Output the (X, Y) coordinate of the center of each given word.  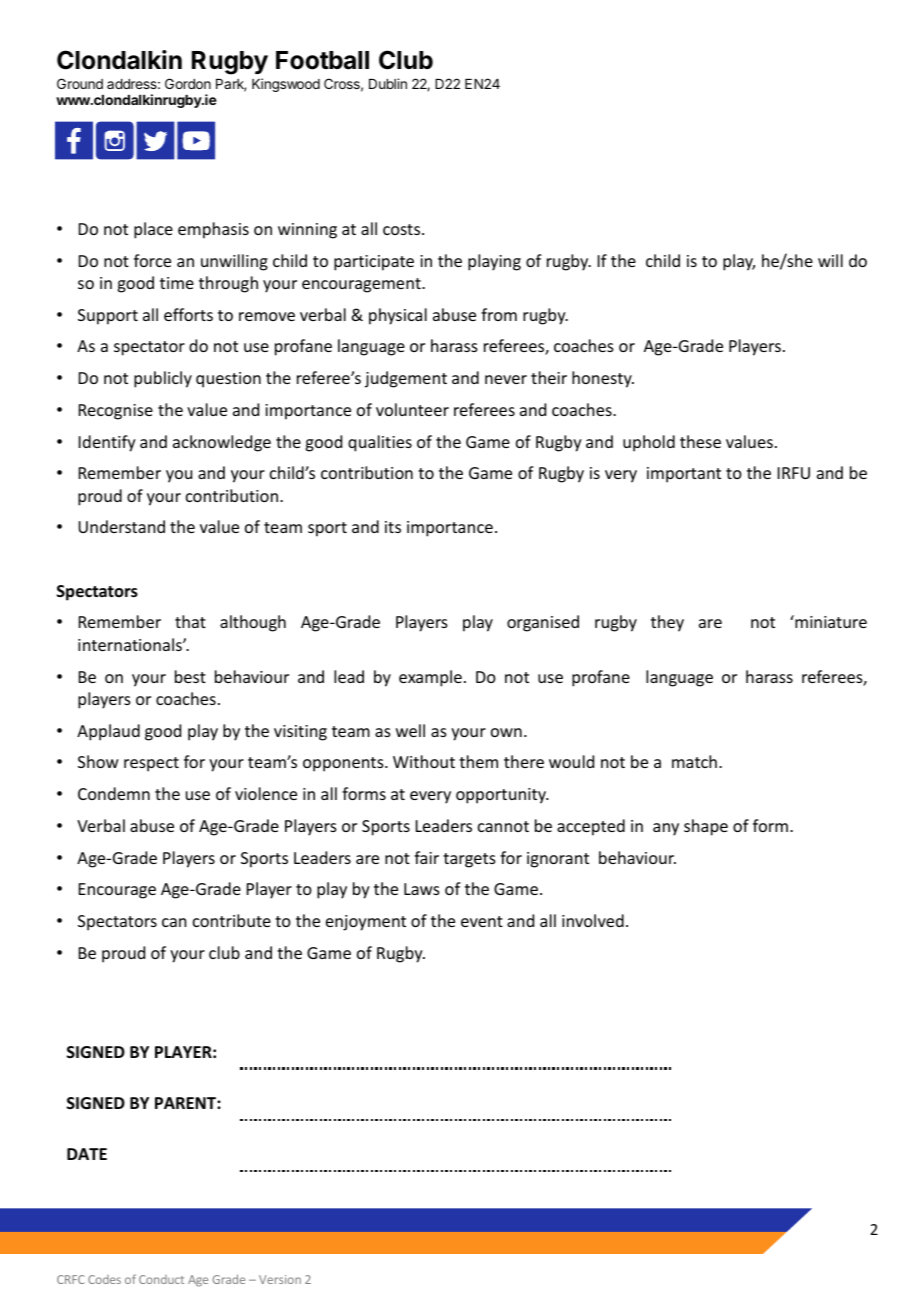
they (667, 623)
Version (280, 1279)
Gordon (188, 83)
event (482, 921)
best (190, 676)
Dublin (388, 83)
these (700, 441)
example (430, 678)
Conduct (161, 1279)
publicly (163, 379)
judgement (406, 379)
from (499, 314)
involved (593, 920)
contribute (232, 920)
